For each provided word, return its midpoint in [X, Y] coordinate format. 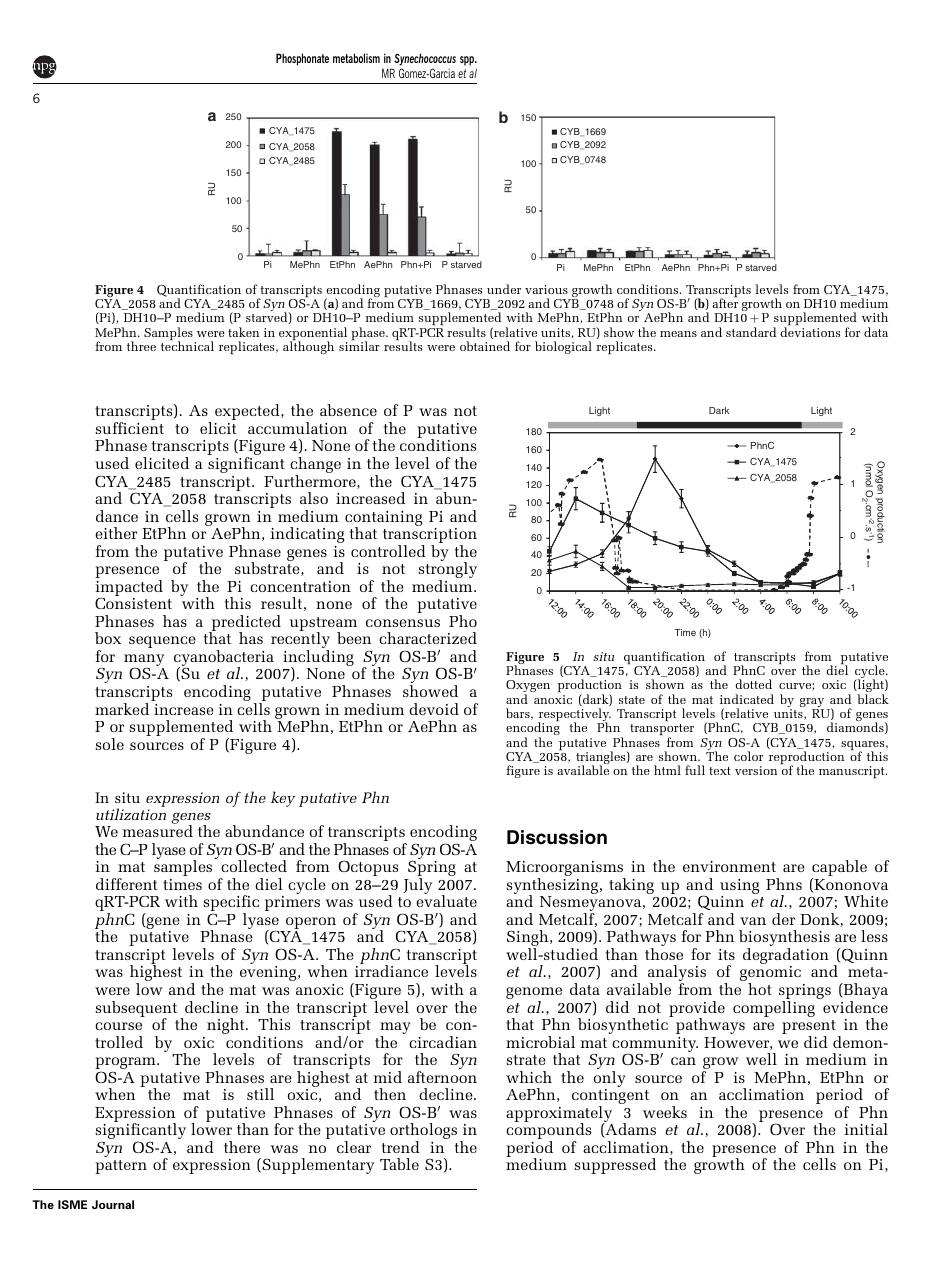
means [678, 334]
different [127, 884]
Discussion [557, 837]
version [756, 770]
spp [468, 61]
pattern [121, 1167]
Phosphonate [302, 59]
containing [383, 519]
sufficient [129, 428]
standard [751, 332]
